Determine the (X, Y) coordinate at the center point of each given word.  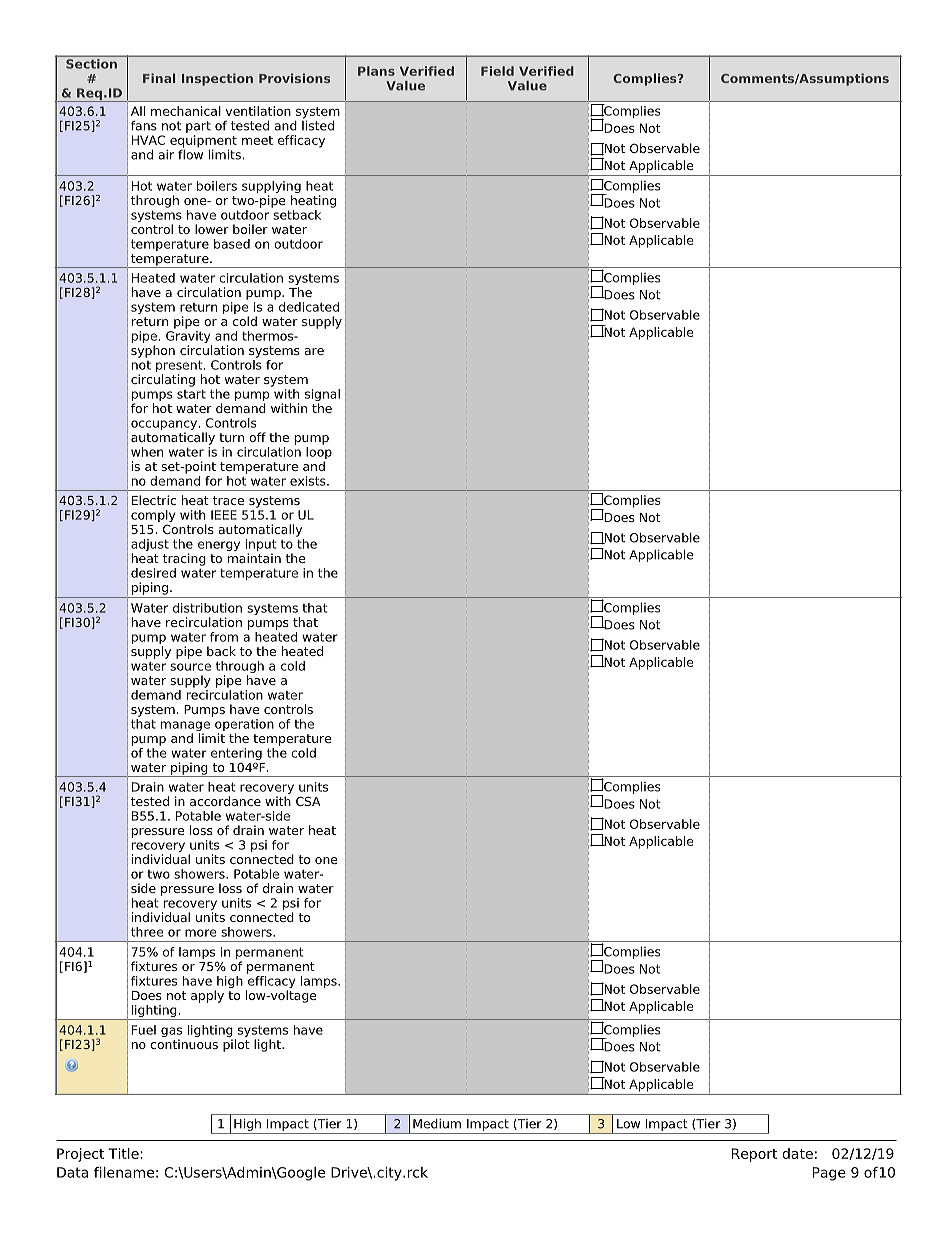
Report (754, 1155)
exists (309, 481)
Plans (376, 71)
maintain (254, 558)
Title (123, 1153)
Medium (437, 1124)
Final (159, 78)
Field (497, 71)
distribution (207, 608)
